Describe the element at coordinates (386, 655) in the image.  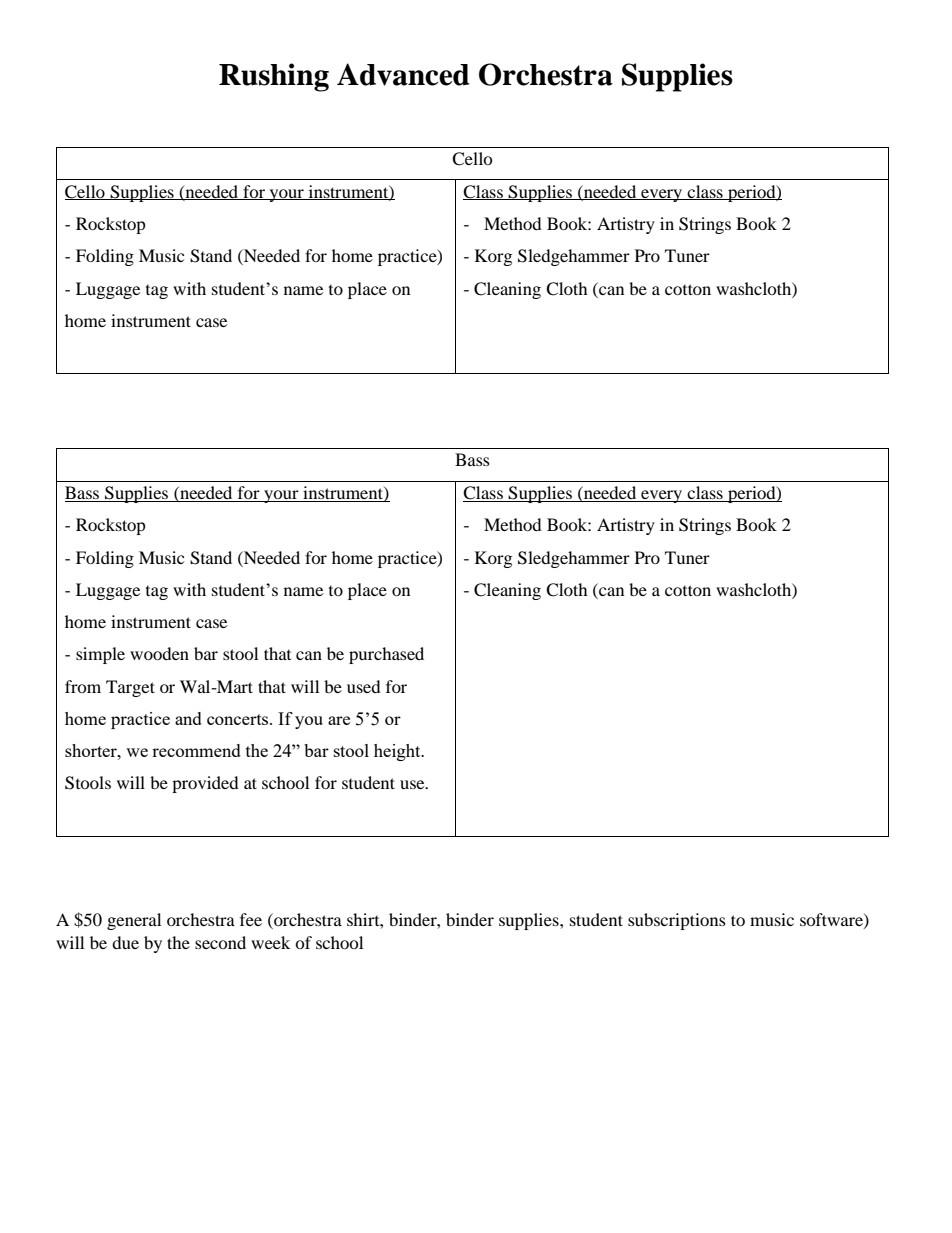
I see `purchased` at that location.
